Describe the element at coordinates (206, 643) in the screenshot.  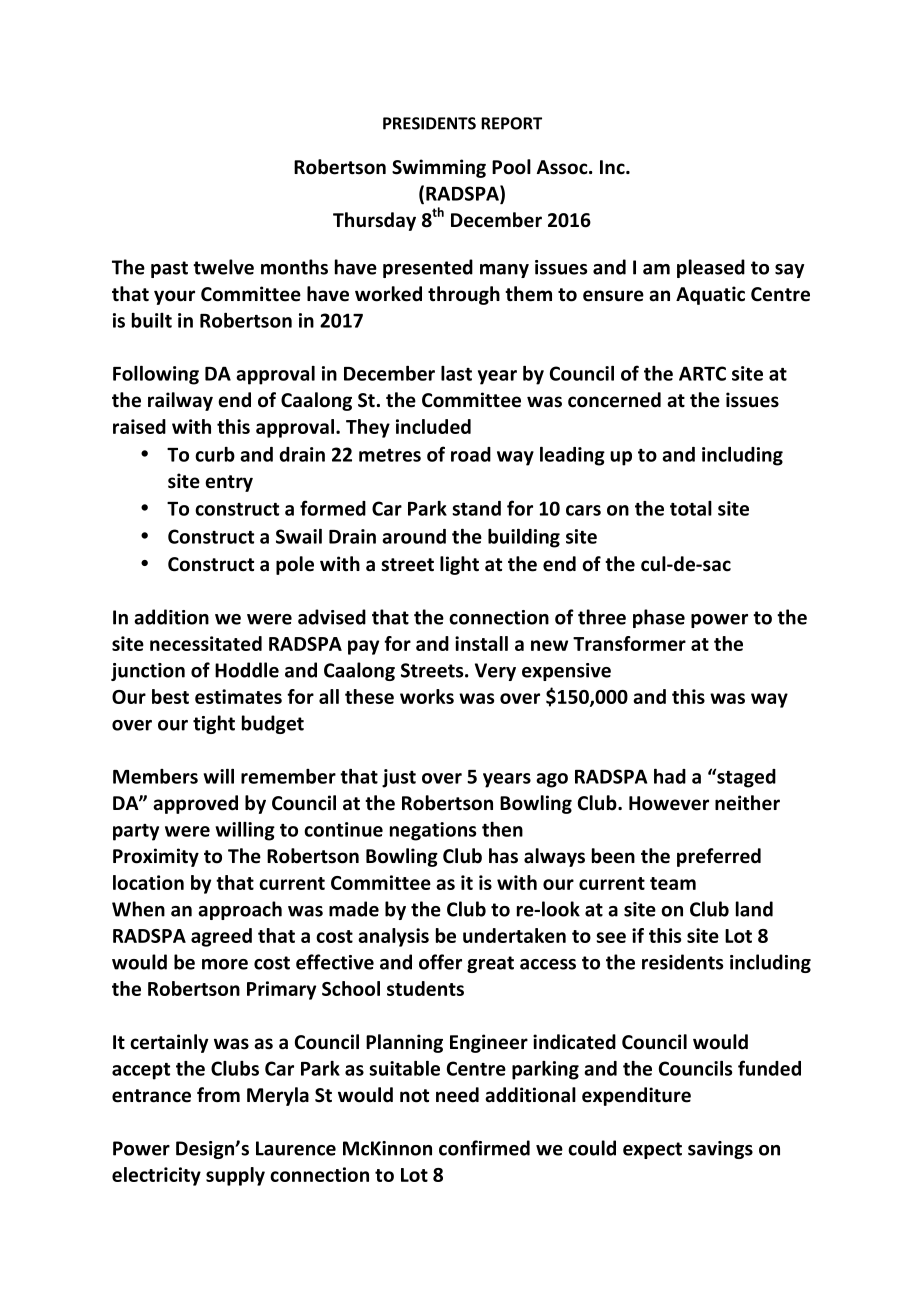
I see `necessitated` at that location.
